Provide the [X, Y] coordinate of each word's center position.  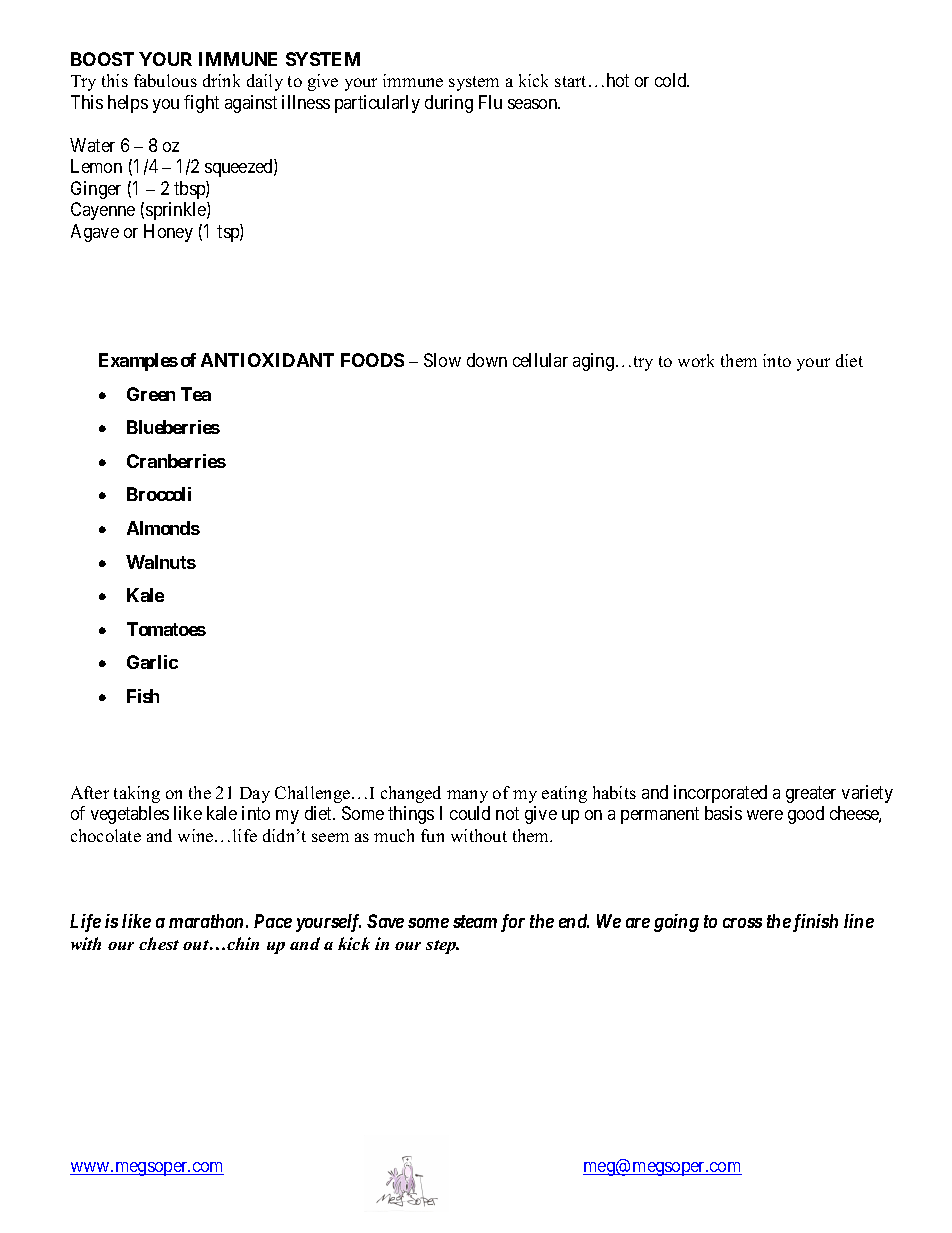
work [696, 360]
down [487, 360]
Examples [138, 362]
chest [159, 943]
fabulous [165, 80]
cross [742, 923]
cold [672, 80]
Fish [143, 696]
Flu [490, 102]
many [467, 796]
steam [475, 921]
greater [811, 794]
